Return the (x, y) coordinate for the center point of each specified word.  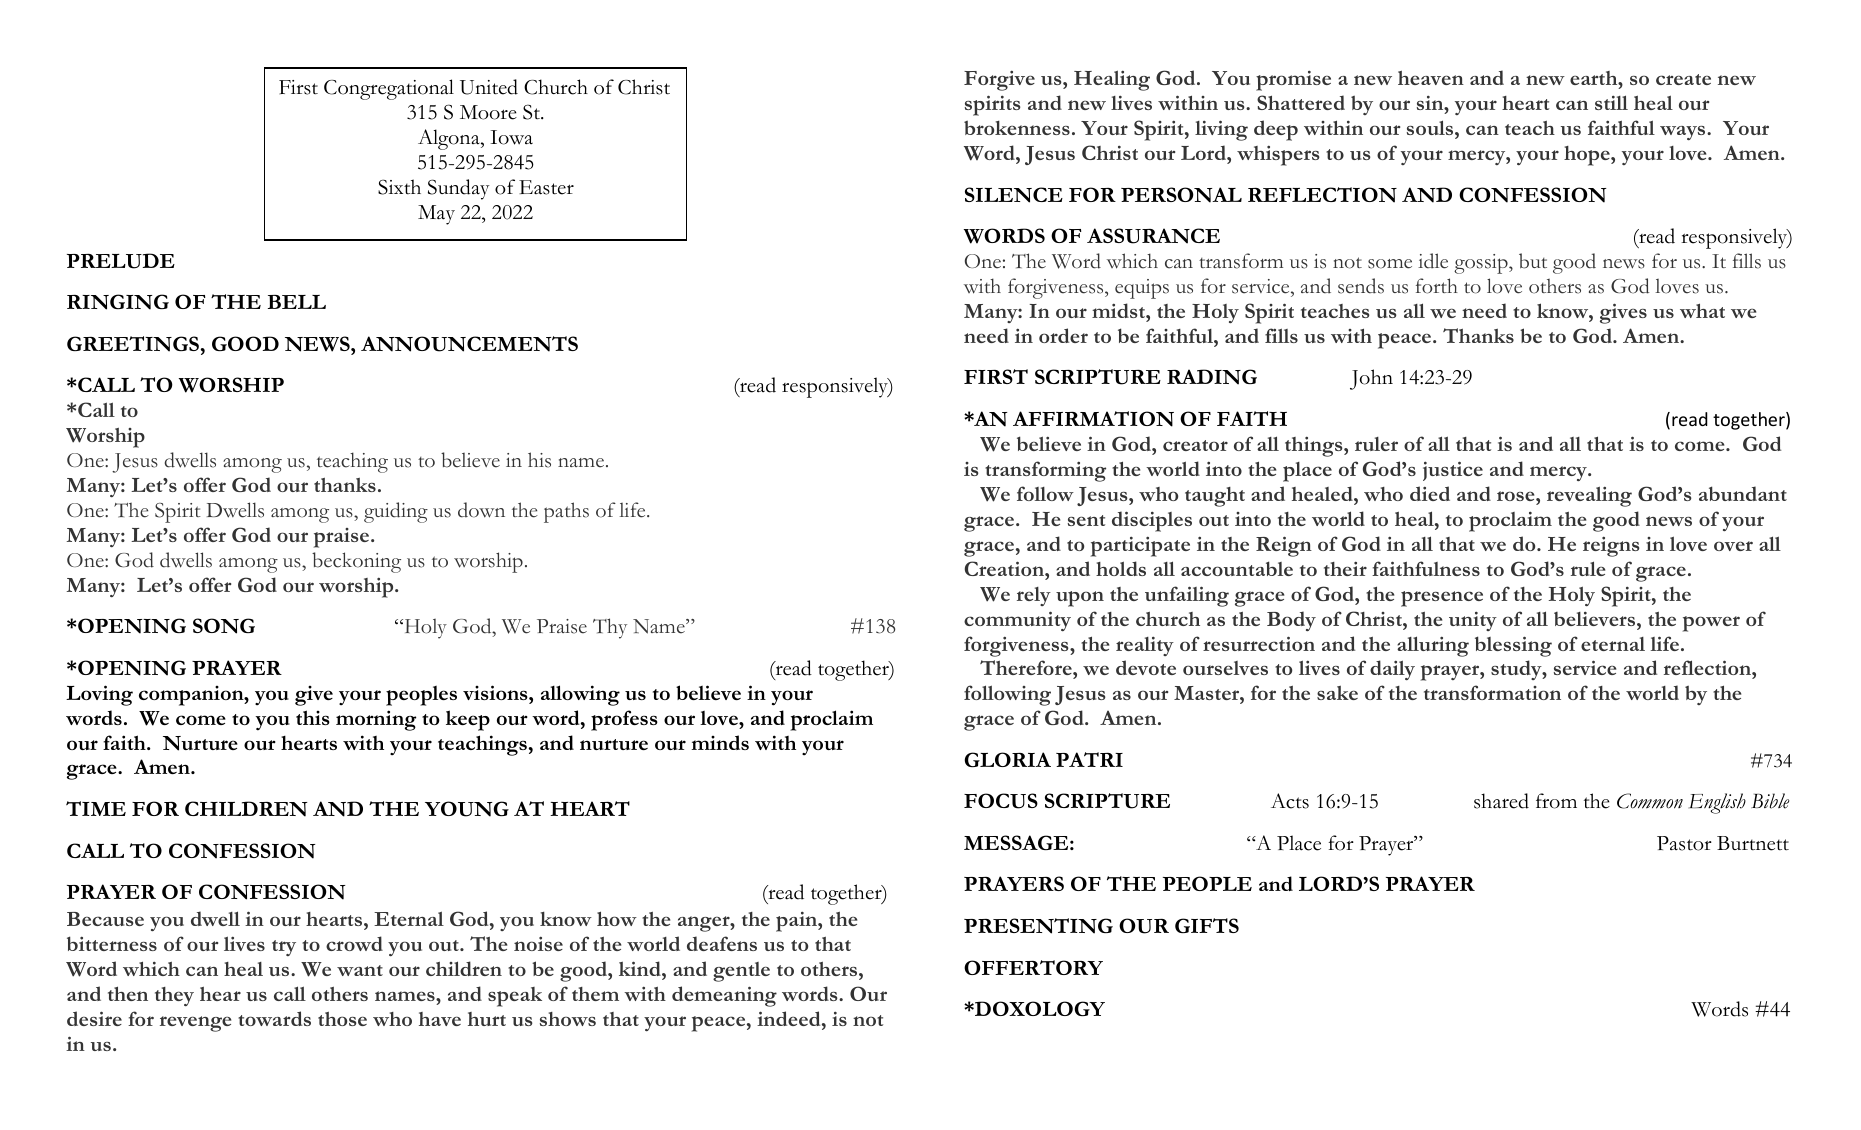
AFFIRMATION (1093, 419)
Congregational (389, 89)
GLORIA (1007, 759)
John (1371, 379)
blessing (1513, 646)
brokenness (1017, 127)
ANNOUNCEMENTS (469, 344)
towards (274, 1018)
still (1611, 102)
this (313, 717)
